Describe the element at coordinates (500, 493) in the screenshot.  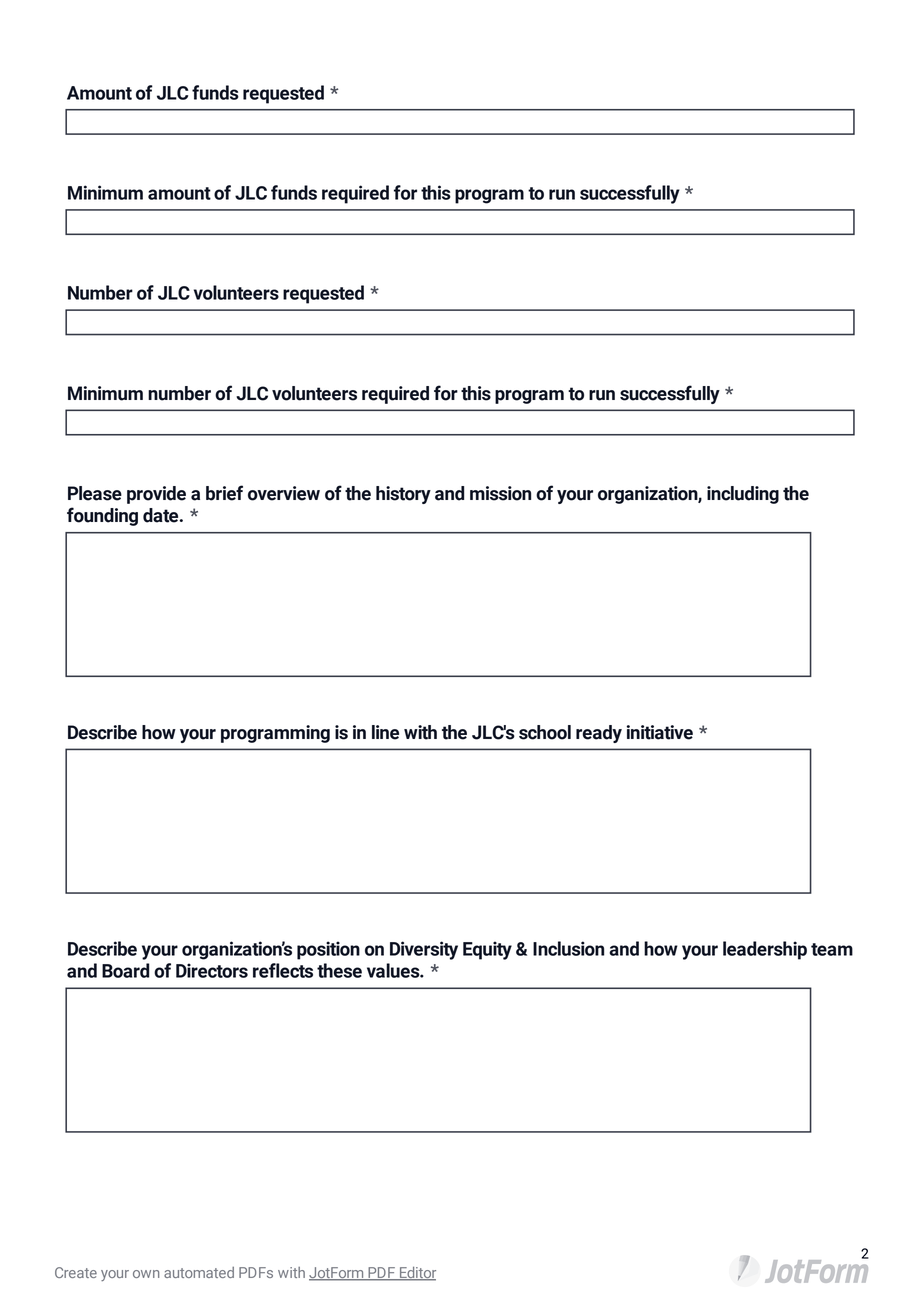
I see `mission` at that location.
